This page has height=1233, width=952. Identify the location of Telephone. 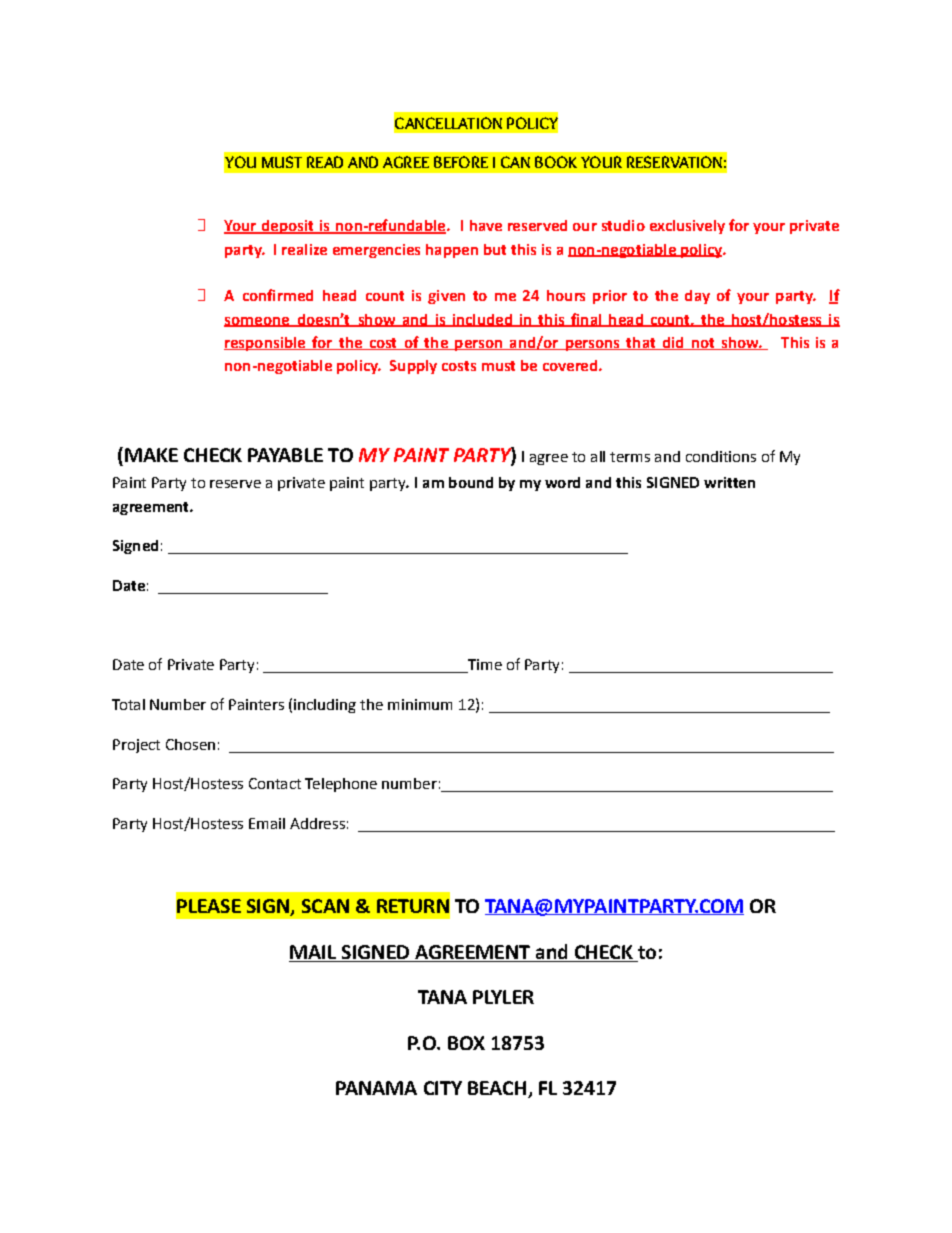
(341, 785).
